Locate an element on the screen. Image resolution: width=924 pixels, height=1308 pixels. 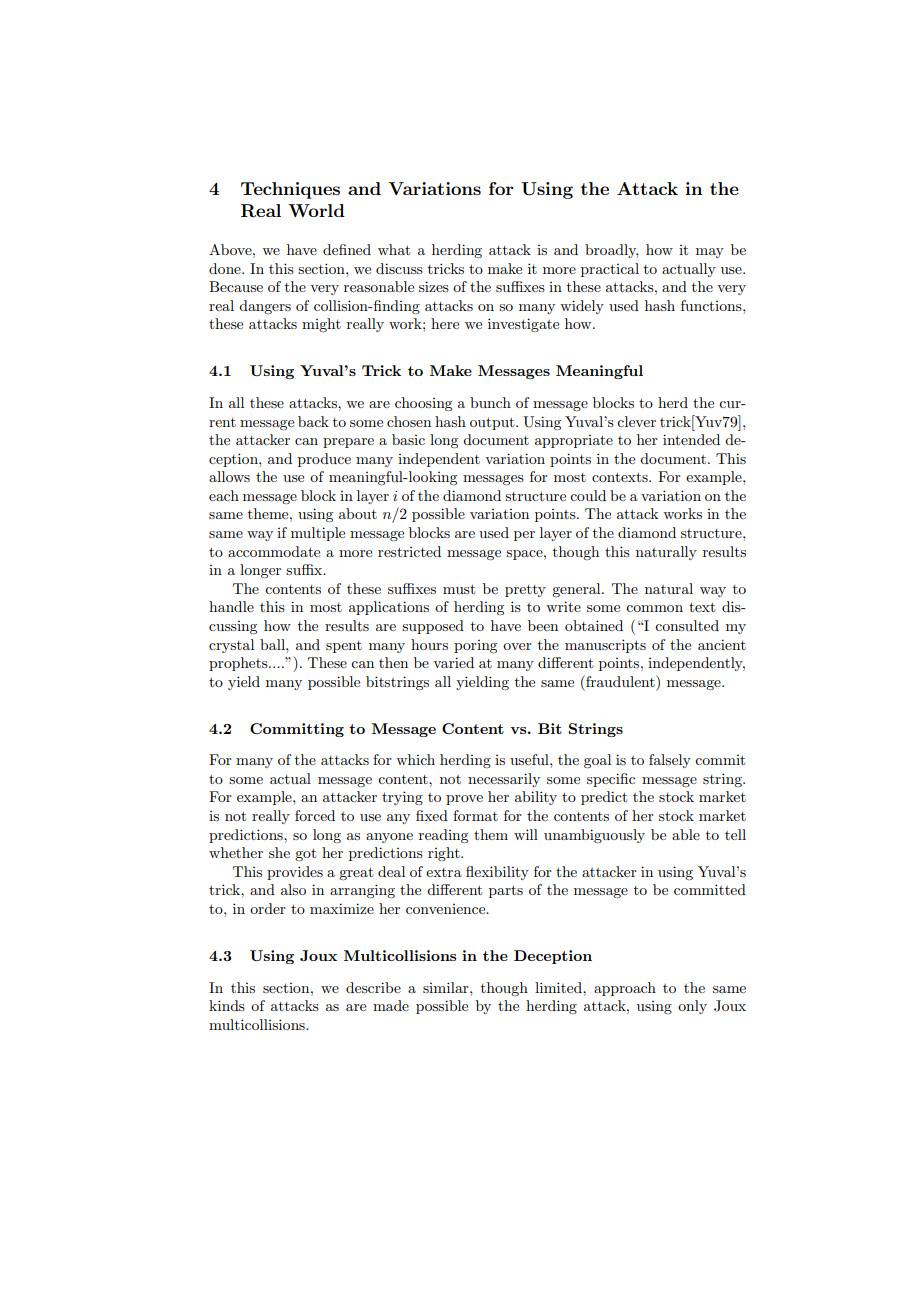
tell is located at coordinates (735, 834).
